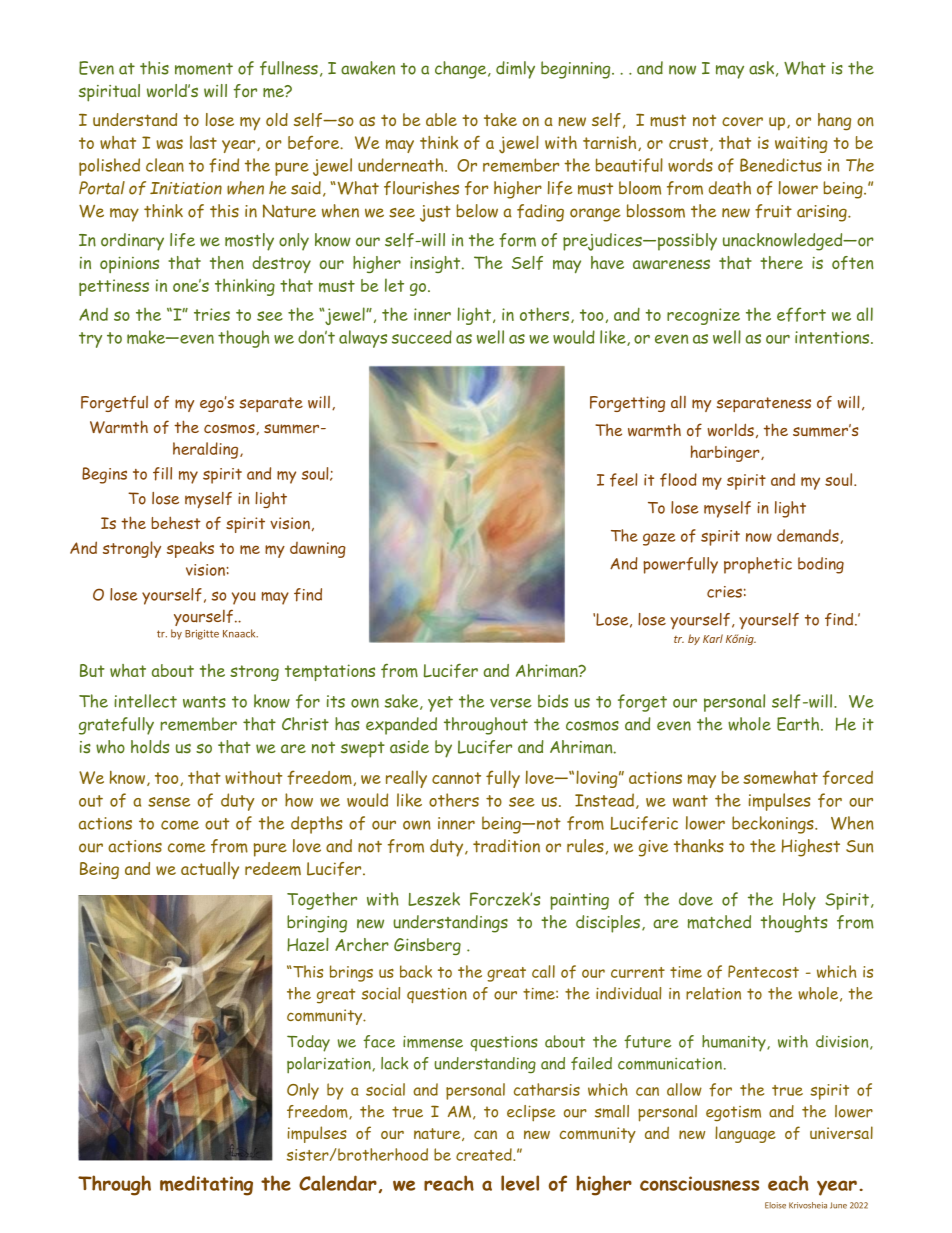 Image resolution: width=952 pixels, height=1233 pixels. Describe the element at coordinates (745, 1134) in the screenshot. I see `language` at that location.
